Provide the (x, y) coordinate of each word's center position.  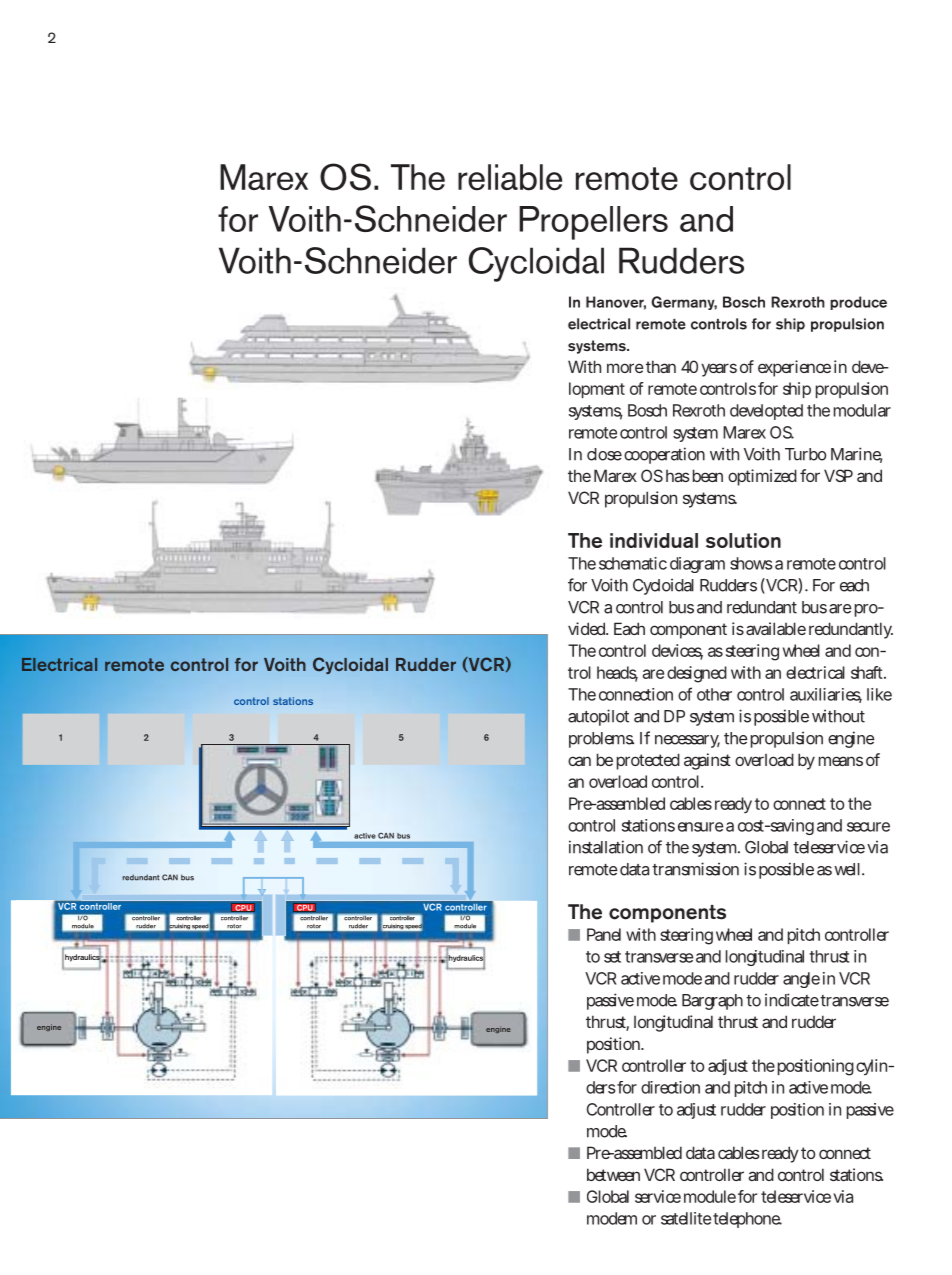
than (661, 366)
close (604, 454)
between (613, 1174)
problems (601, 740)
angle (801, 980)
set (612, 957)
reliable (510, 177)
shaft (868, 672)
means (841, 761)
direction (670, 1087)
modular (862, 410)
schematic (633, 563)
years (719, 370)
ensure (700, 827)
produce (858, 303)
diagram (697, 565)
